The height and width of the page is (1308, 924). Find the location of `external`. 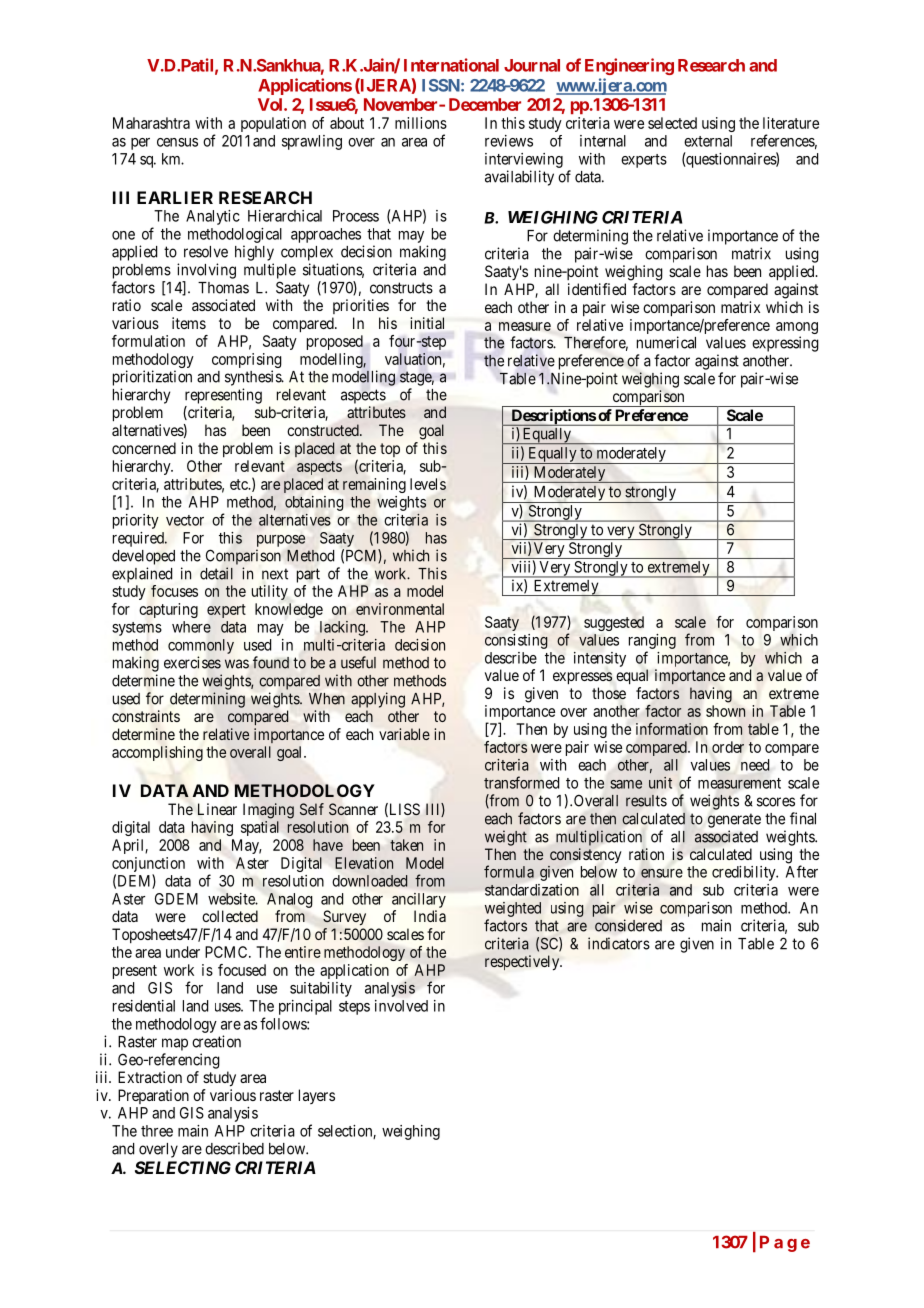

external is located at coordinates (708, 141).
